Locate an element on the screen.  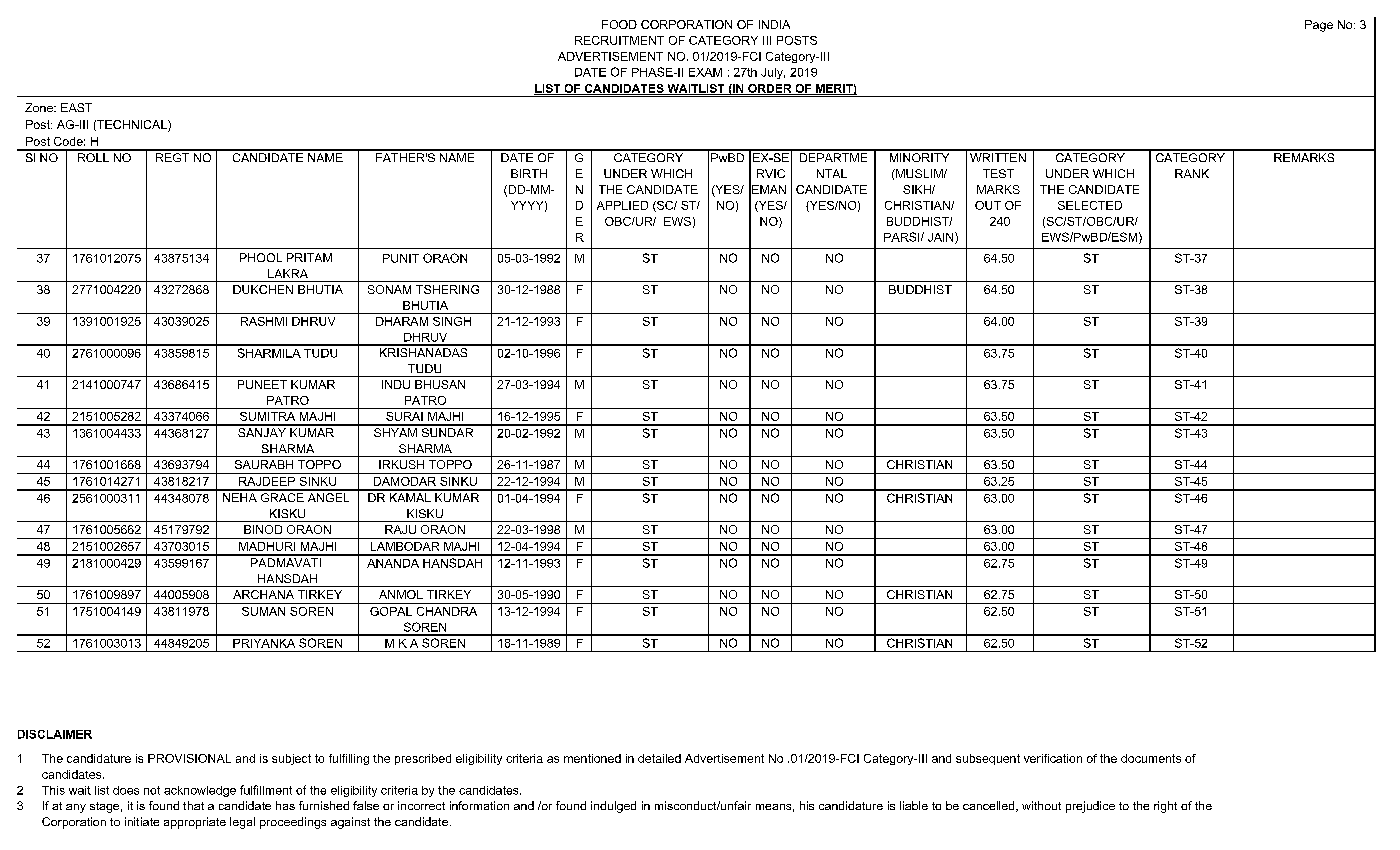
SUMAN is located at coordinates (263, 611).
